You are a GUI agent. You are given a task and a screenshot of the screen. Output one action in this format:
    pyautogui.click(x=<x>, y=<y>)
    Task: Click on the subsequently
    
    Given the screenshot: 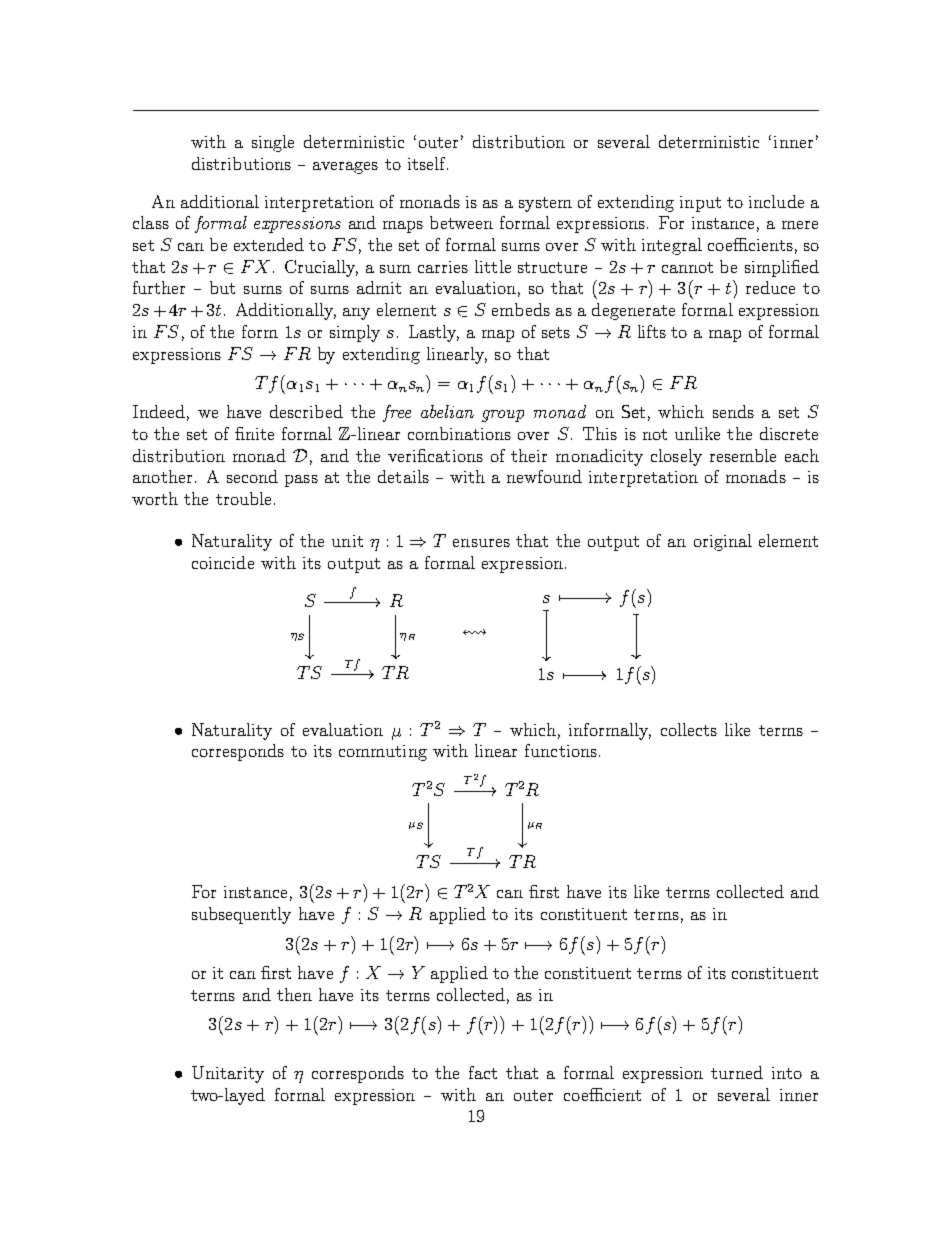 What is the action you would take?
    pyautogui.click(x=241, y=915)
